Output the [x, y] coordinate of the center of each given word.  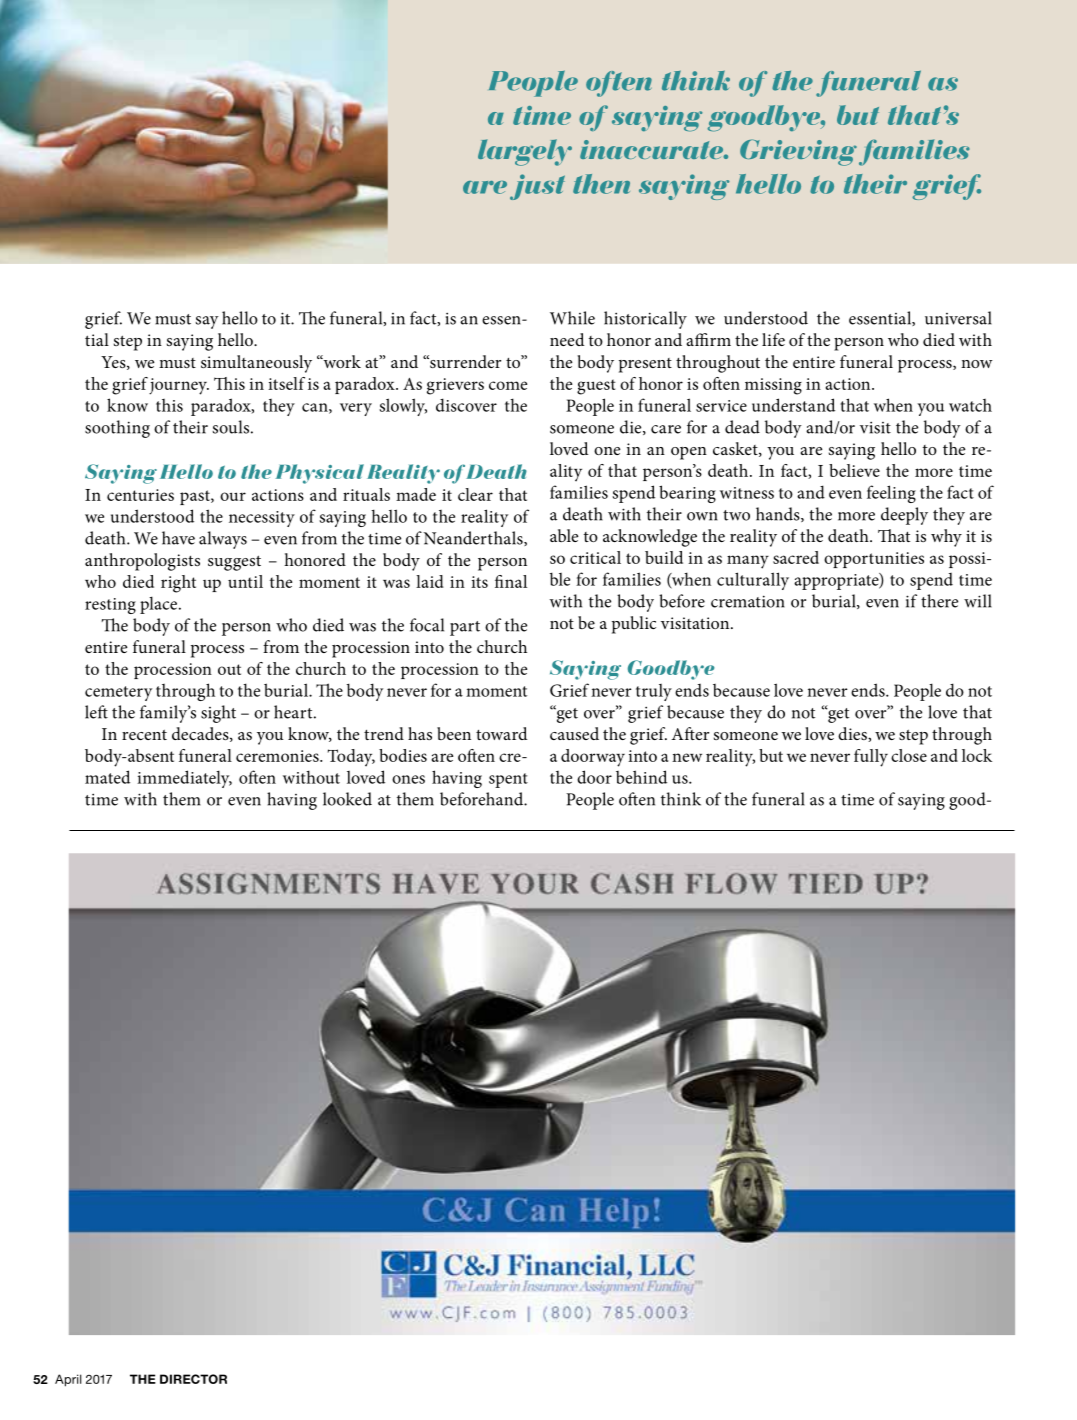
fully [871, 758]
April [68, 1380]
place [160, 605]
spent [508, 780]
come [508, 385]
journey [179, 386]
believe [854, 470]
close [909, 755]
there [939, 601]
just [537, 187]
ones [408, 779]
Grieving [798, 152]
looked [347, 799]
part [465, 628]
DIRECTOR [193, 1379]
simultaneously [256, 364]
